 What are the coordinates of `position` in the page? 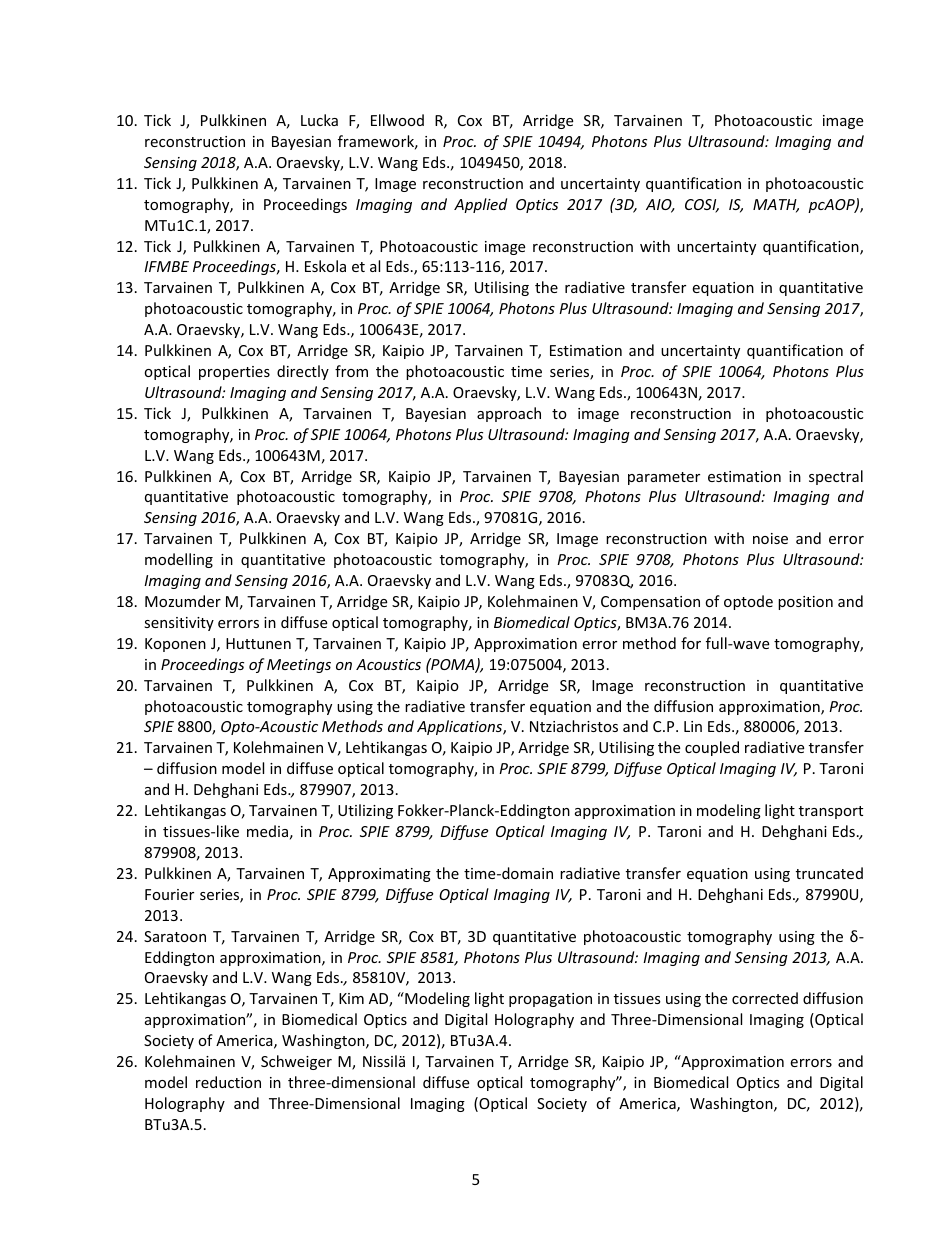 It's located at (805, 603).
